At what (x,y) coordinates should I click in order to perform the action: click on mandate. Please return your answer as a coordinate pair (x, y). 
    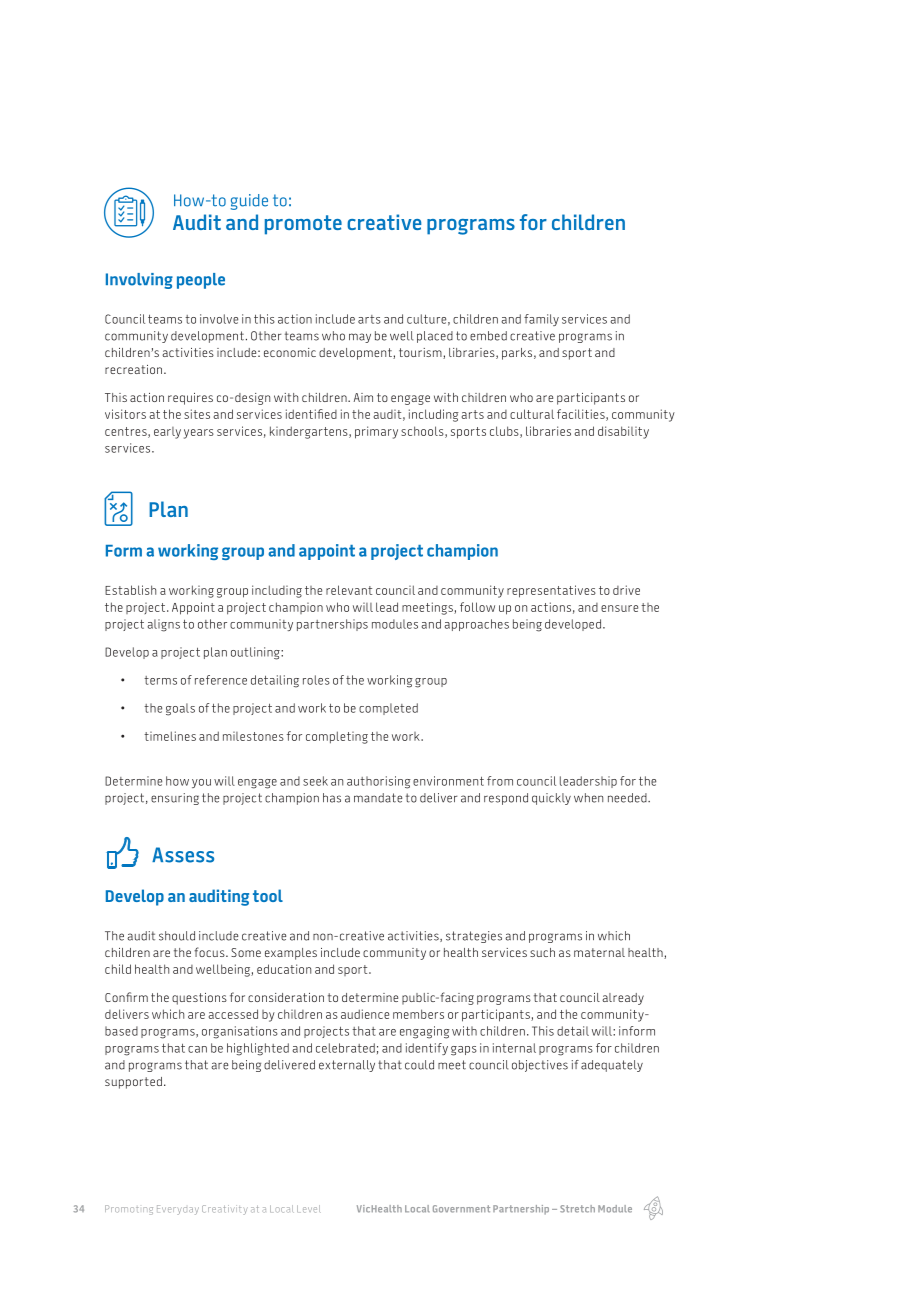
    Looking at the image, I should click on (378, 798).
